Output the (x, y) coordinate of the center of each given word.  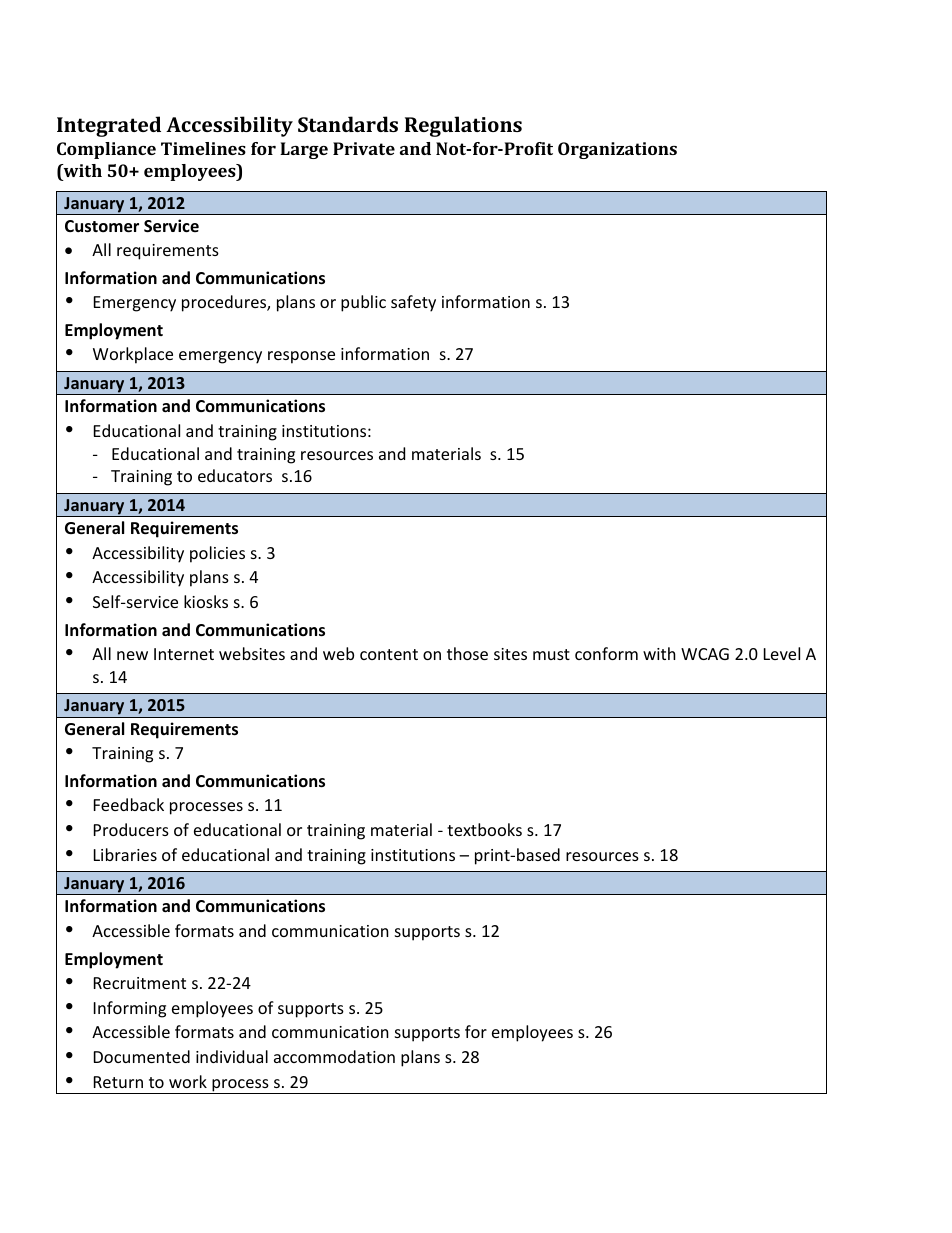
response (301, 357)
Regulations (463, 126)
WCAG (705, 654)
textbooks (484, 829)
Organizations (617, 150)
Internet (184, 654)
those (467, 653)
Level (782, 653)
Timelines (203, 148)
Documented (142, 1056)
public (363, 303)
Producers (131, 829)
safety (413, 303)
